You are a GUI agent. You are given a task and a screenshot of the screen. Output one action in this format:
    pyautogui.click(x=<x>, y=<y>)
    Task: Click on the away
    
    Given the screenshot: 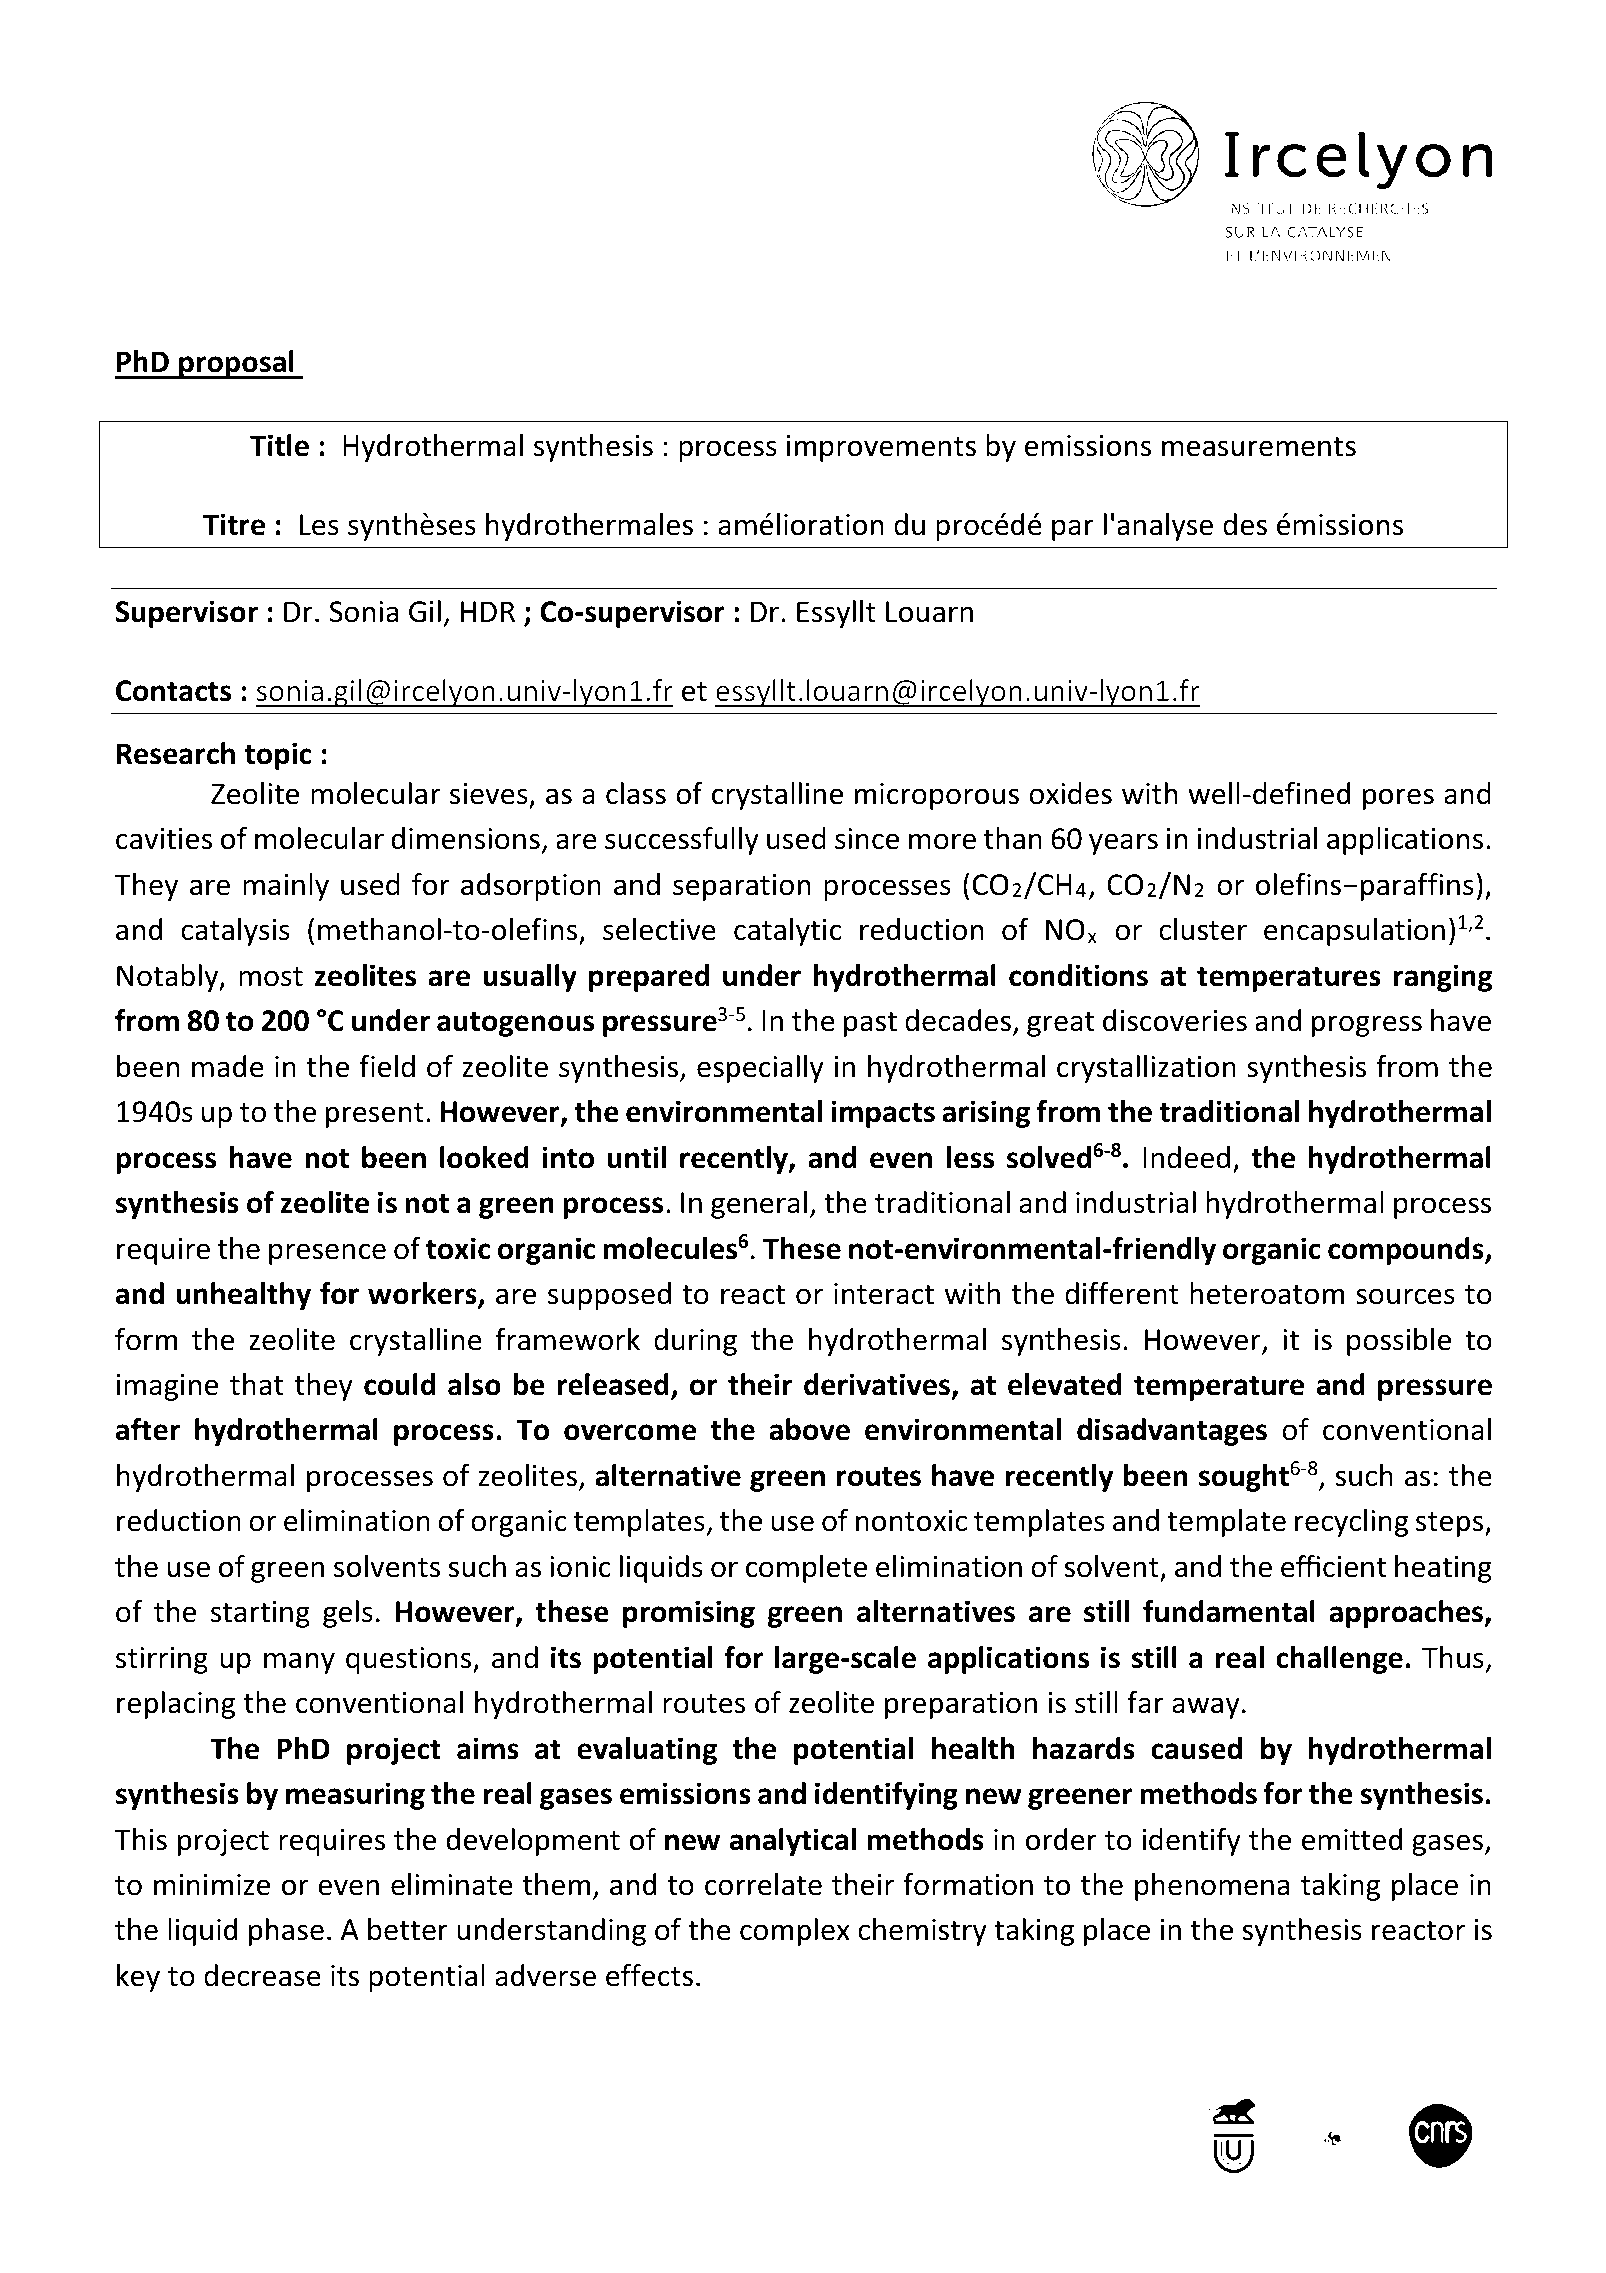 What is the action you would take?
    pyautogui.click(x=1206, y=1708)
